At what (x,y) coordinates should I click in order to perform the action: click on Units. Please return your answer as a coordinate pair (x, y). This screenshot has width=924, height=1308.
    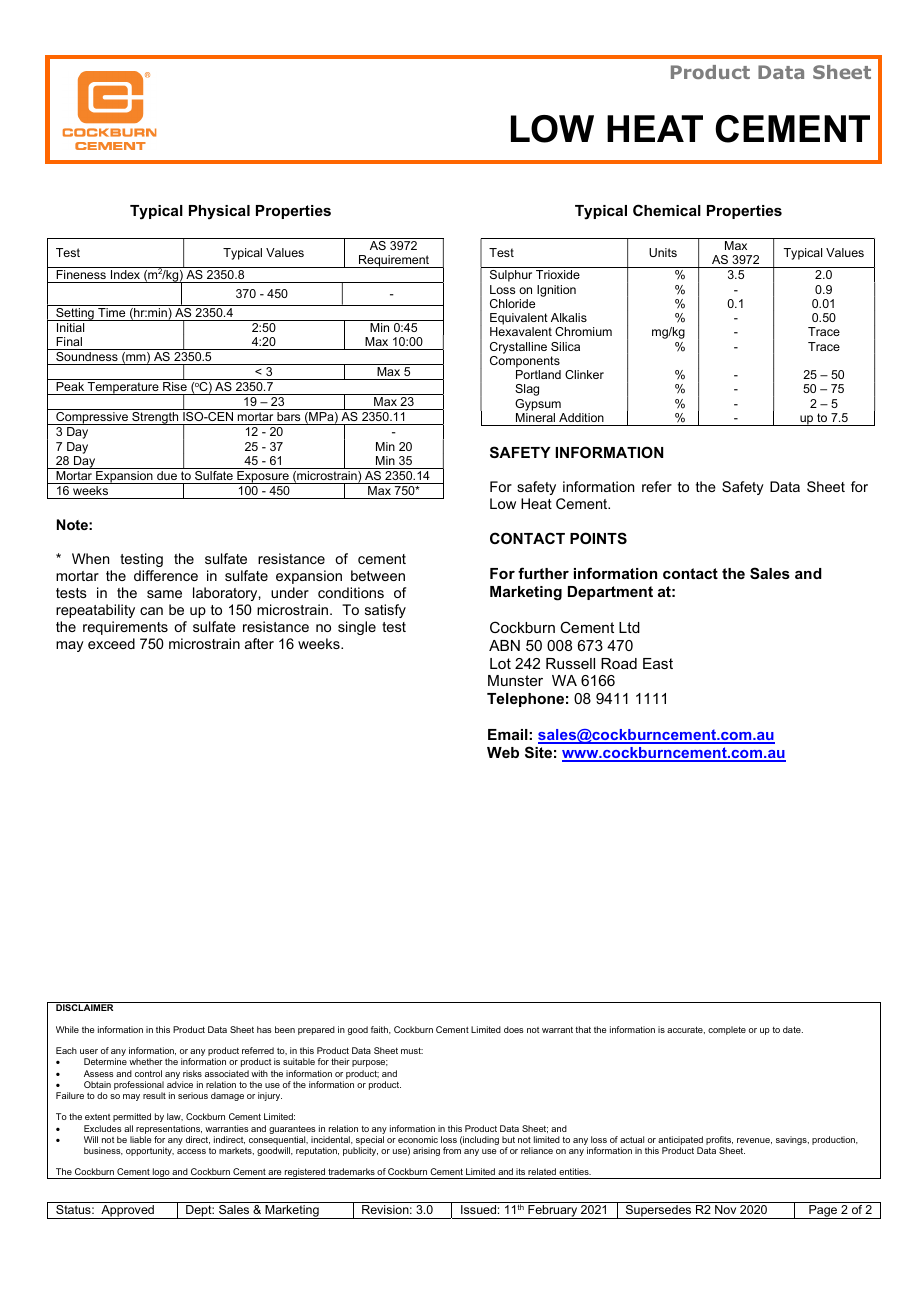
    Looking at the image, I should click on (663, 252).
